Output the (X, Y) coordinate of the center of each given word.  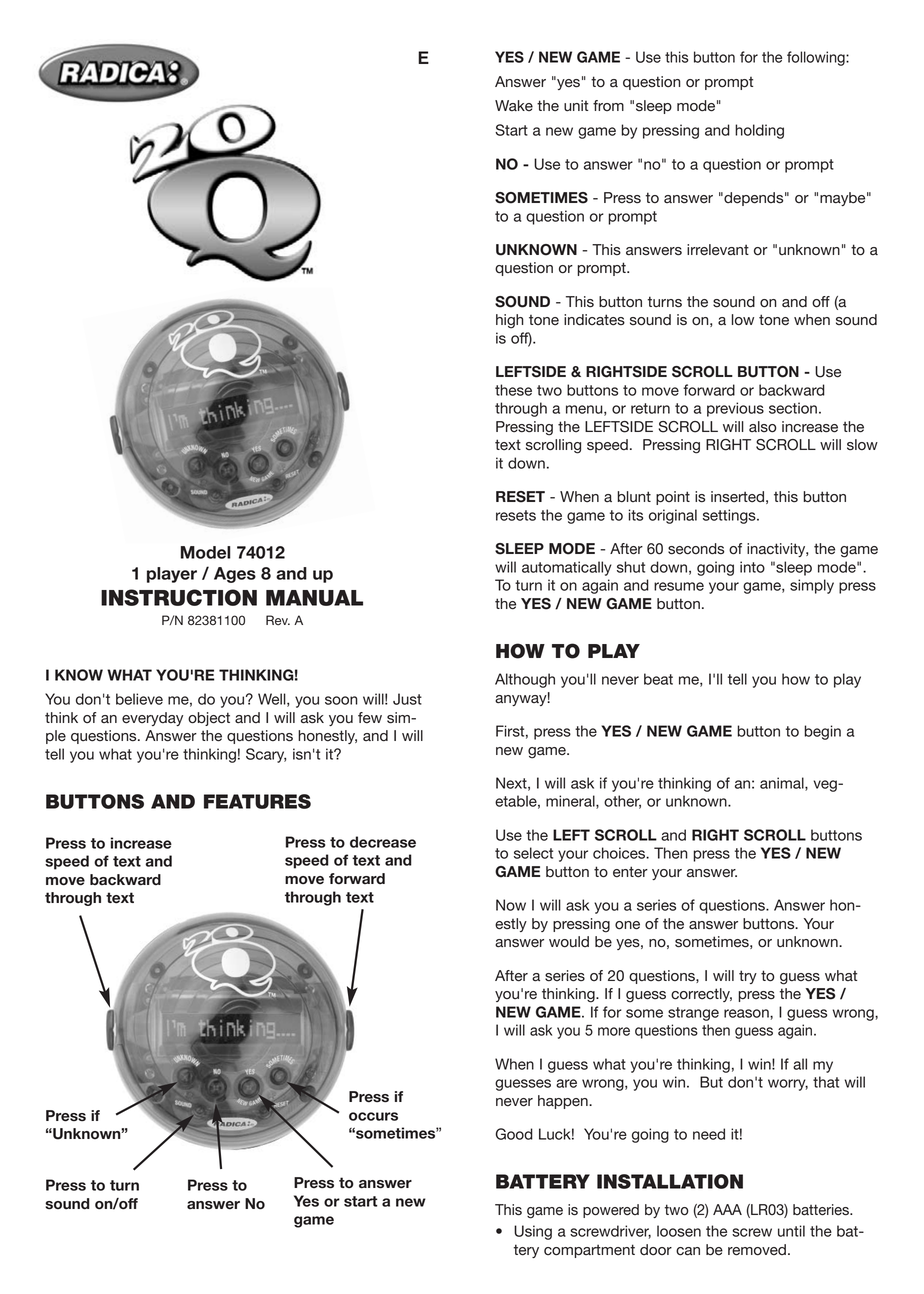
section (793, 408)
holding (759, 131)
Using (533, 1232)
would (569, 942)
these (513, 390)
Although (525, 680)
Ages (235, 575)
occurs (373, 1116)
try (748, 977)
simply (812, 586)
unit (576, 106)
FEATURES (257, 801)
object (209, 719)
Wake (514, 105)
